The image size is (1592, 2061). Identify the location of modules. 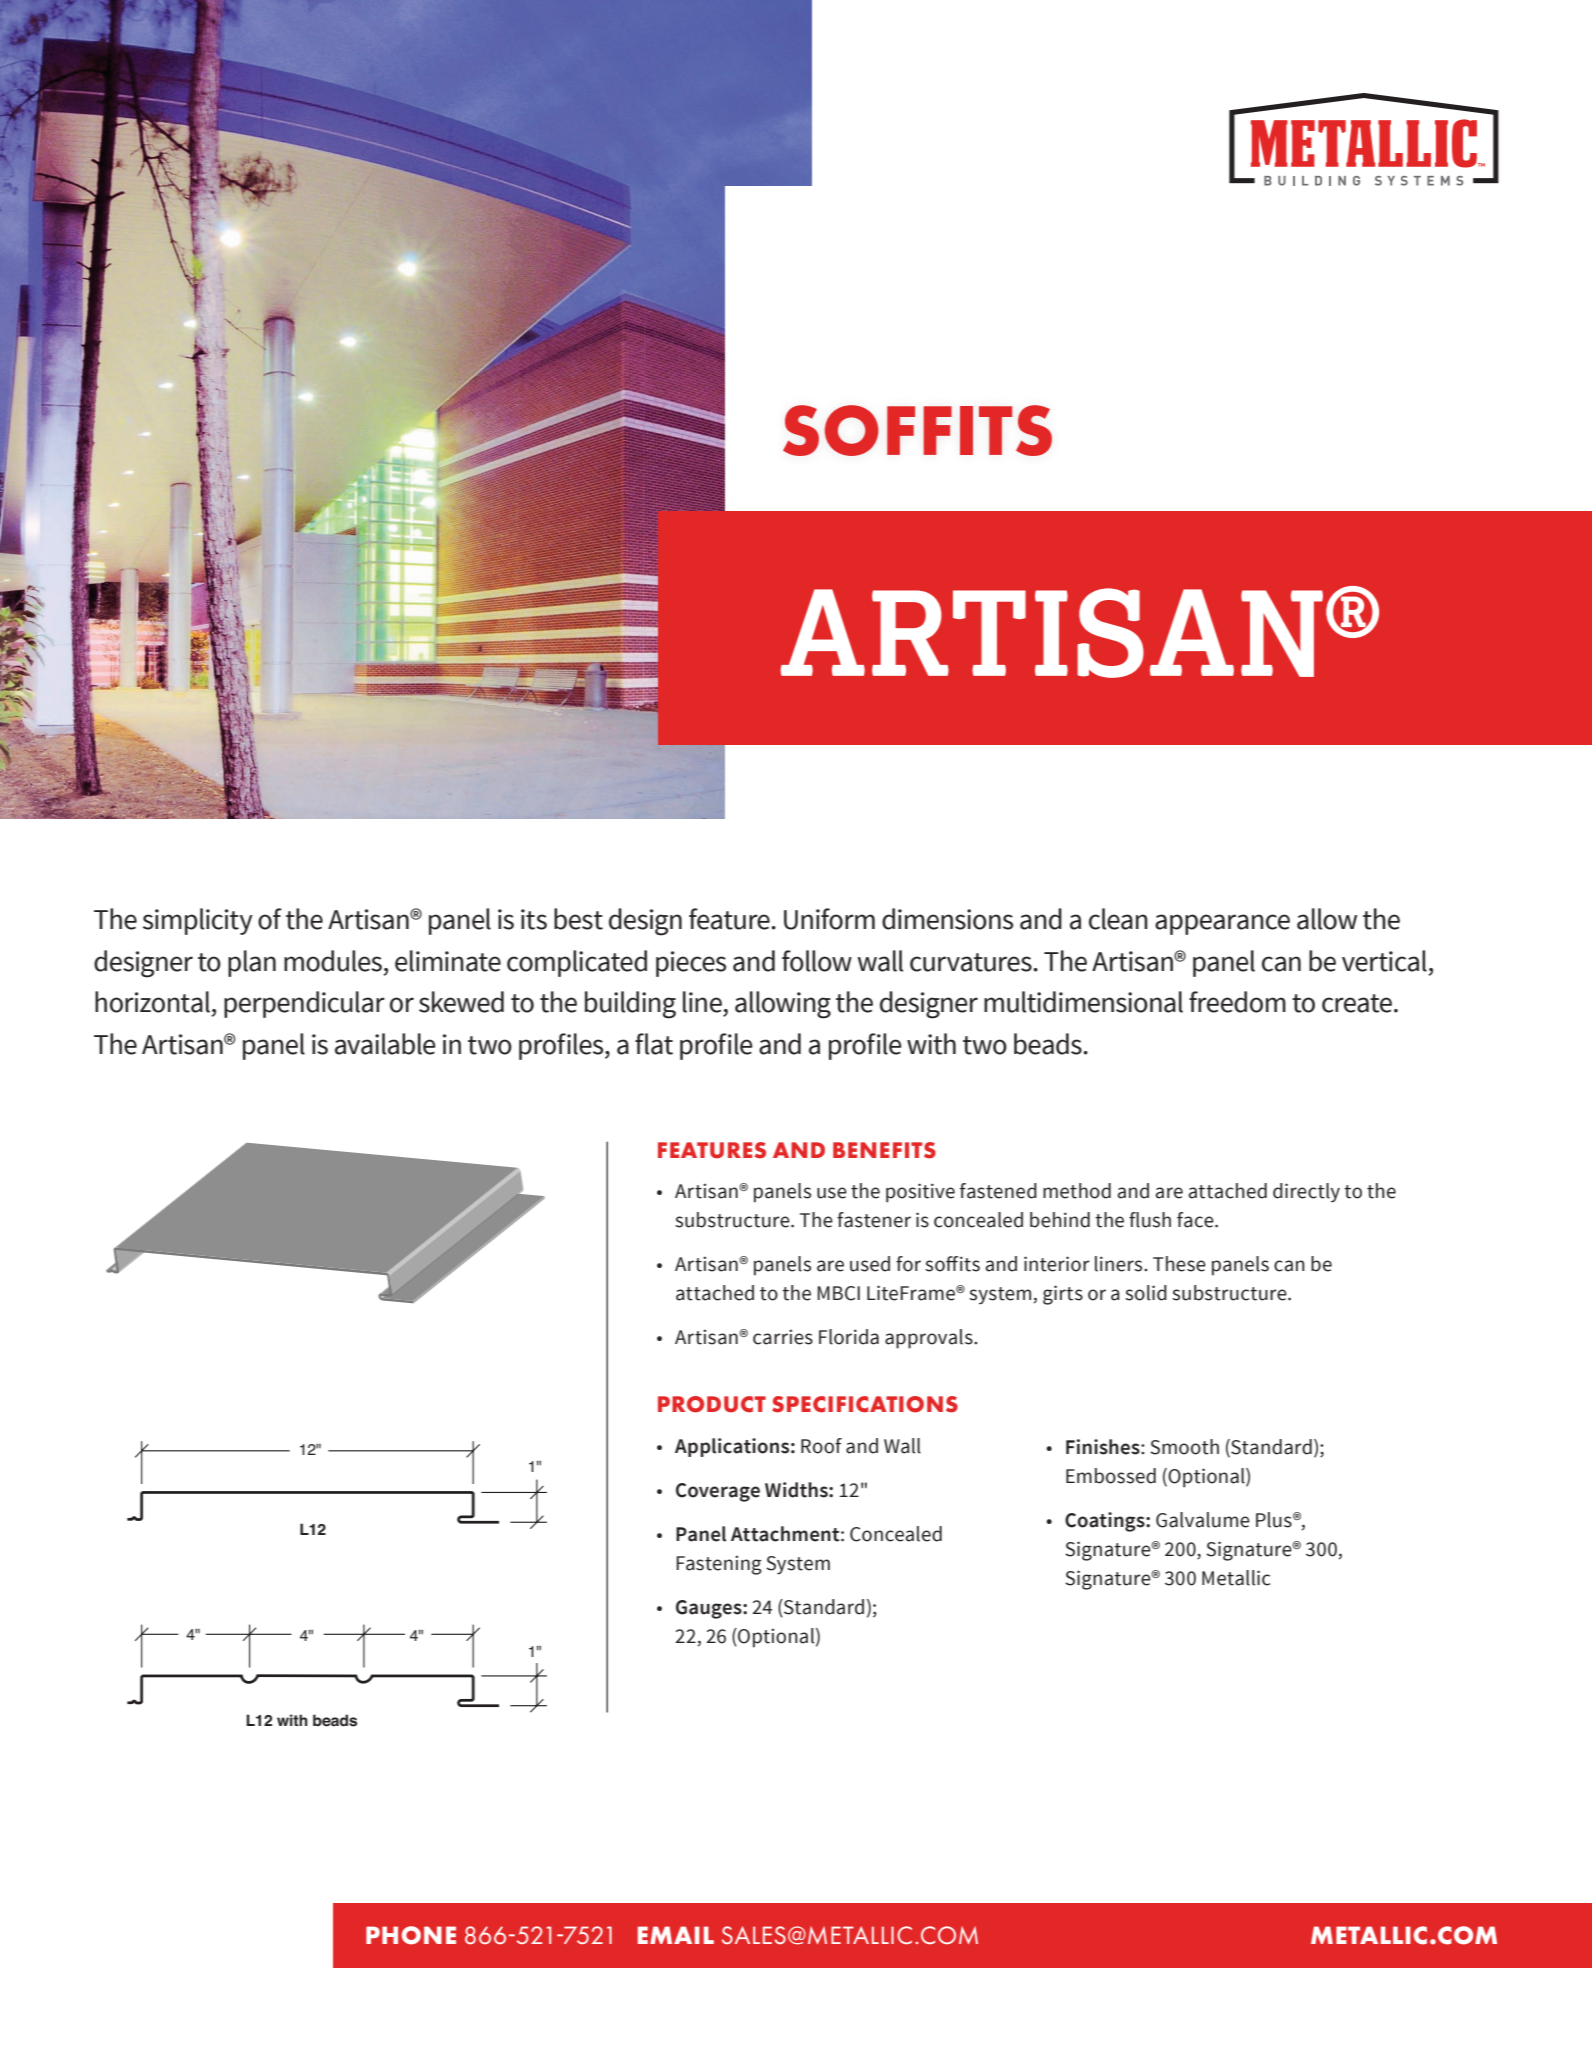
(333, 961).
